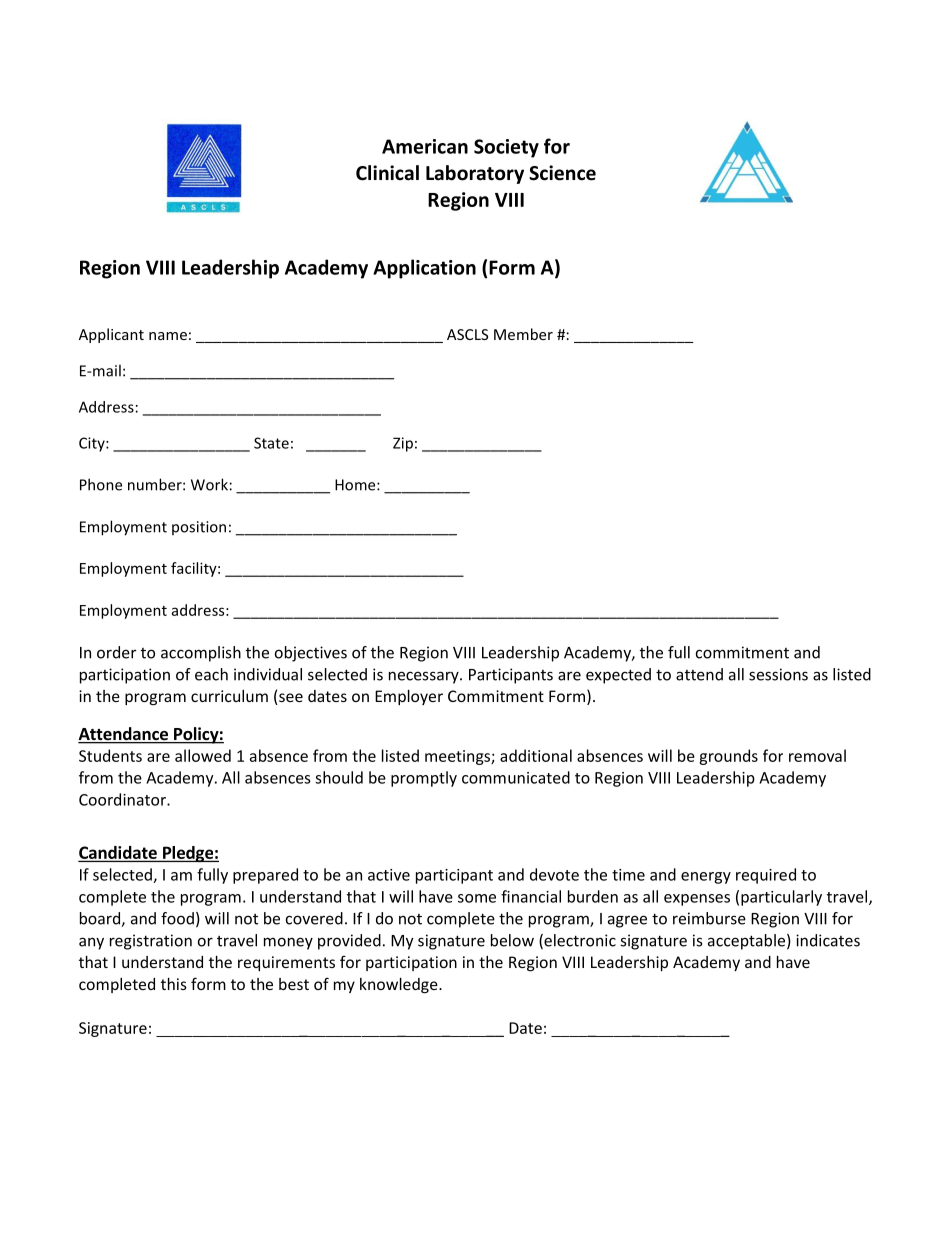 The height and width of the screenshot is (1233, 952). I want to click on Member, so click(523, 334).
